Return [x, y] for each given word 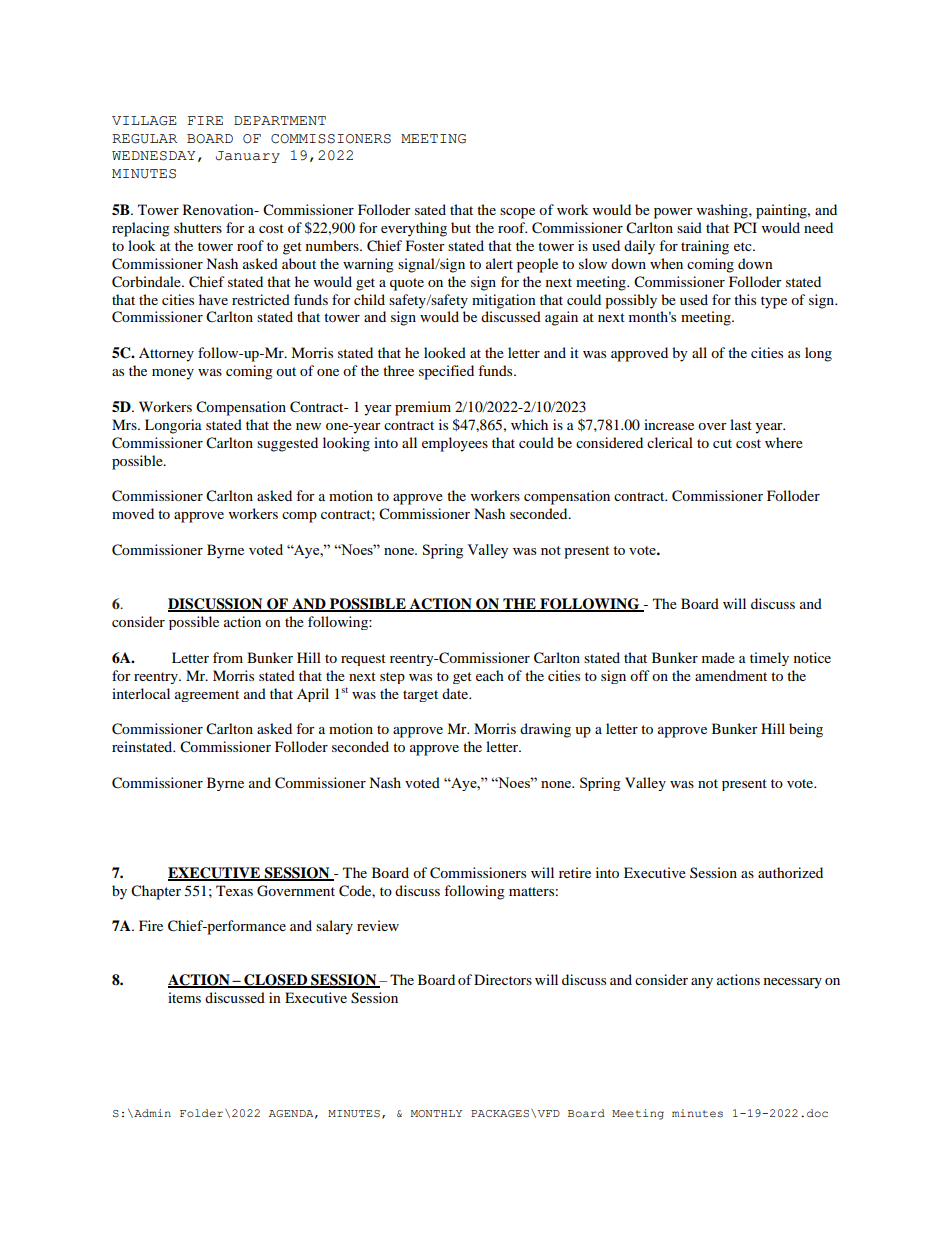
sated [430, 209]
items [184, 997]
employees [455, 444]
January [248, 157]
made [718, 657]
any [702, 983]
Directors [503, 979]
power [673, 213]
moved [133, 513]
